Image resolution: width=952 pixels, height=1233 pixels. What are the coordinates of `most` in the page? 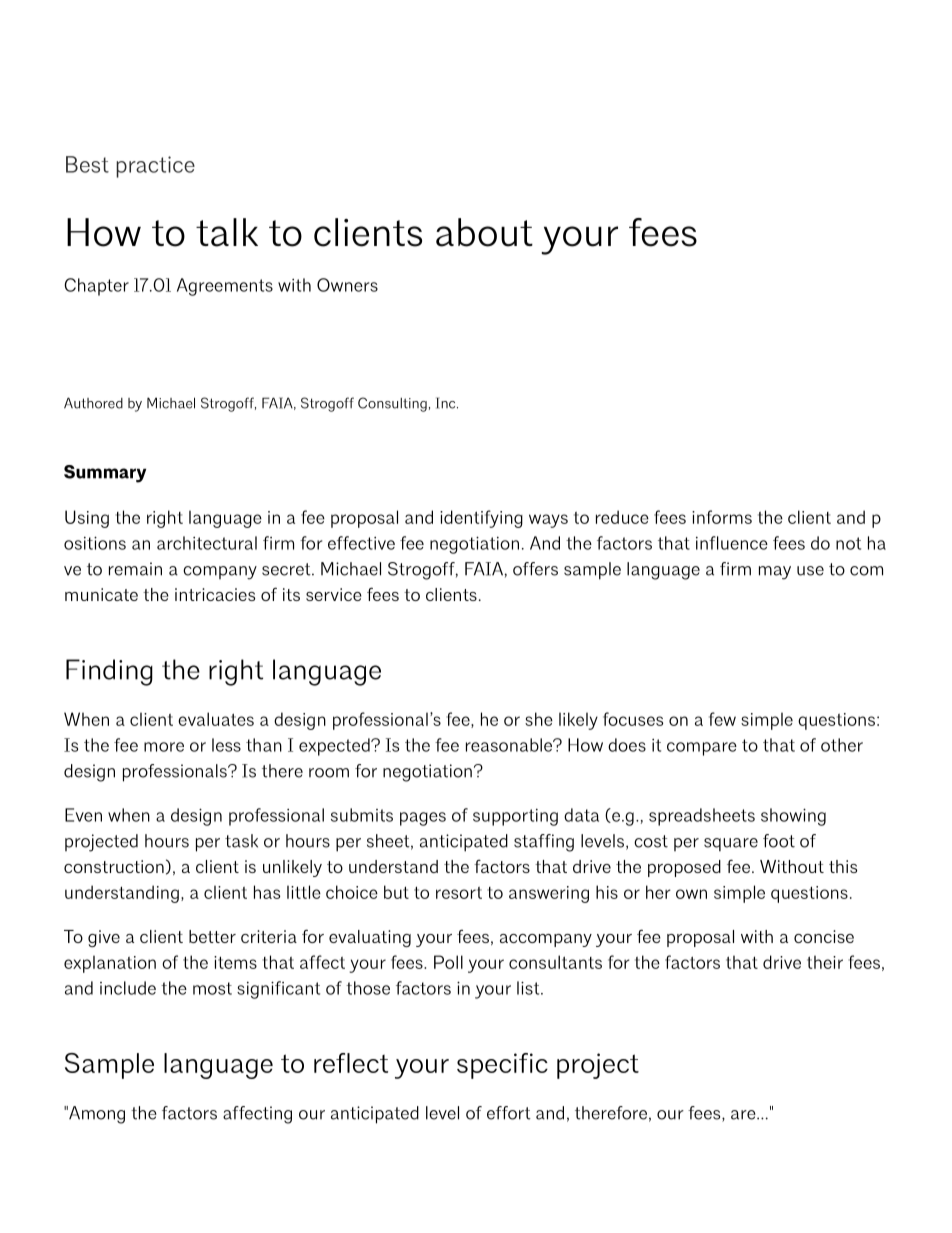 It's located at (212, 988).
